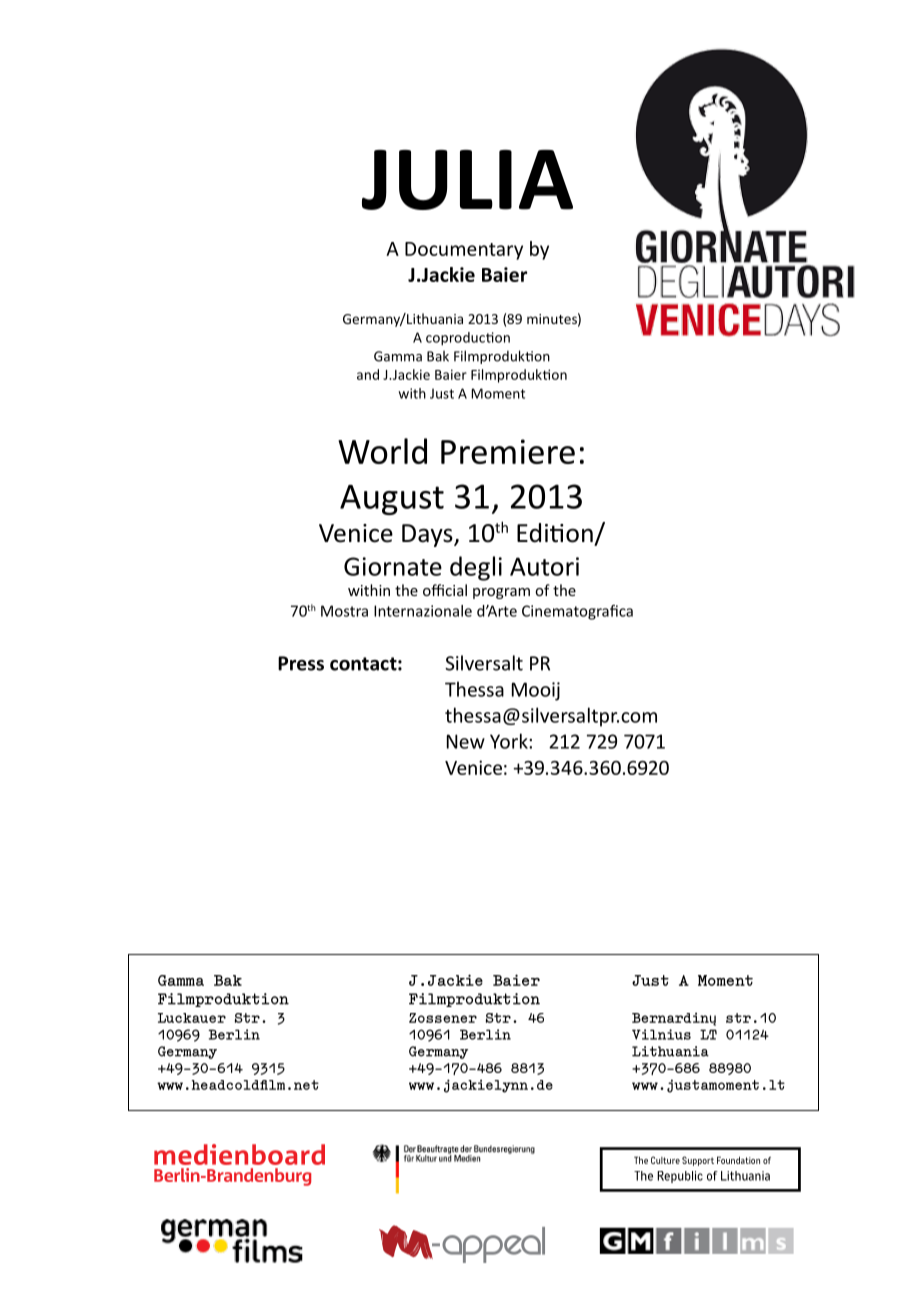 Image resolution: width=924 pixels, height=1308 pixels. Describe the element at coordinates (467, 180) in the page. I see `JULIA` at that location.
